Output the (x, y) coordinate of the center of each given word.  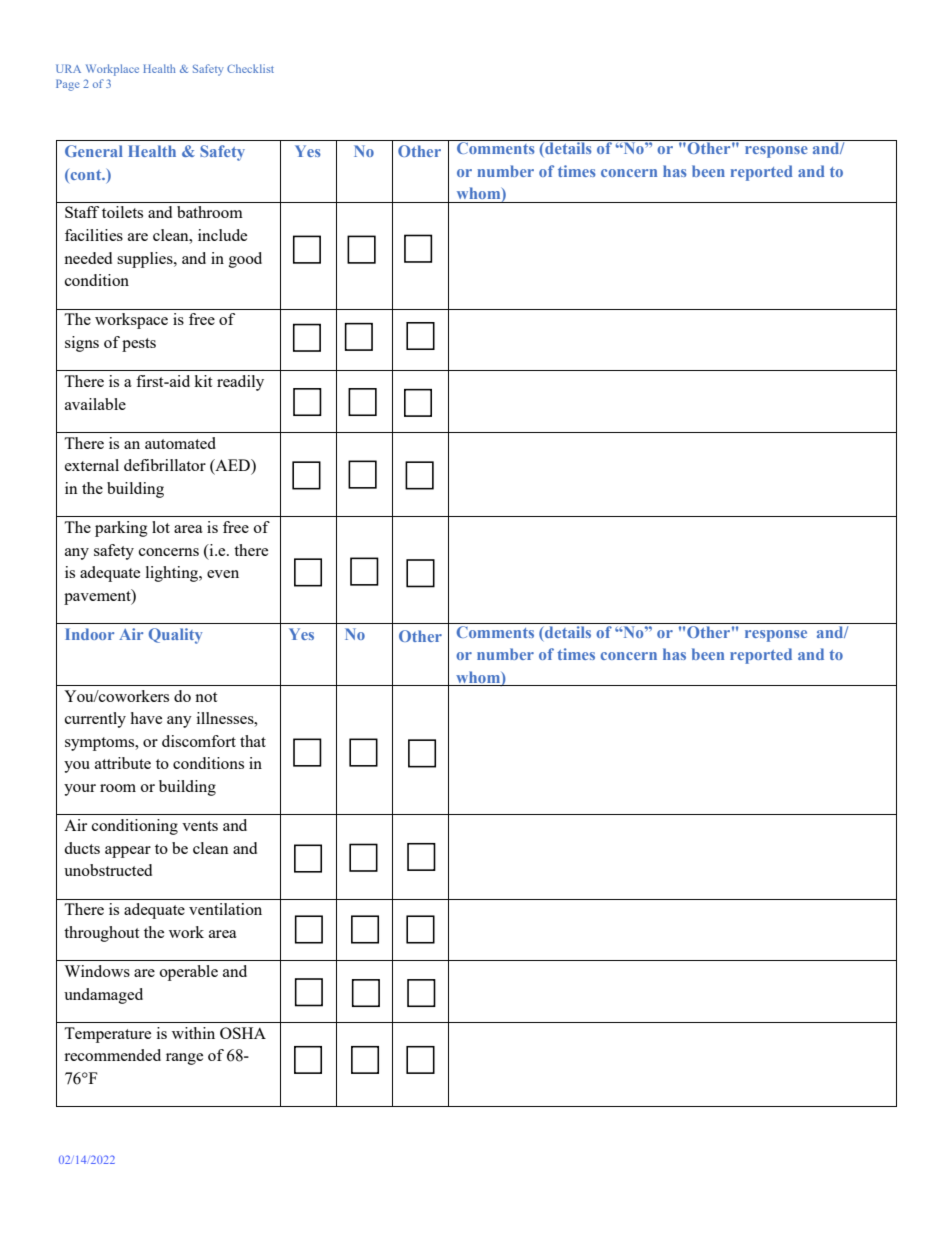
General (94, 151)
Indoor (89, 634)
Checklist (250, 68)
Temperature (107, 1035)
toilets (122, 212)
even (223, 574)
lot (161, 527)
